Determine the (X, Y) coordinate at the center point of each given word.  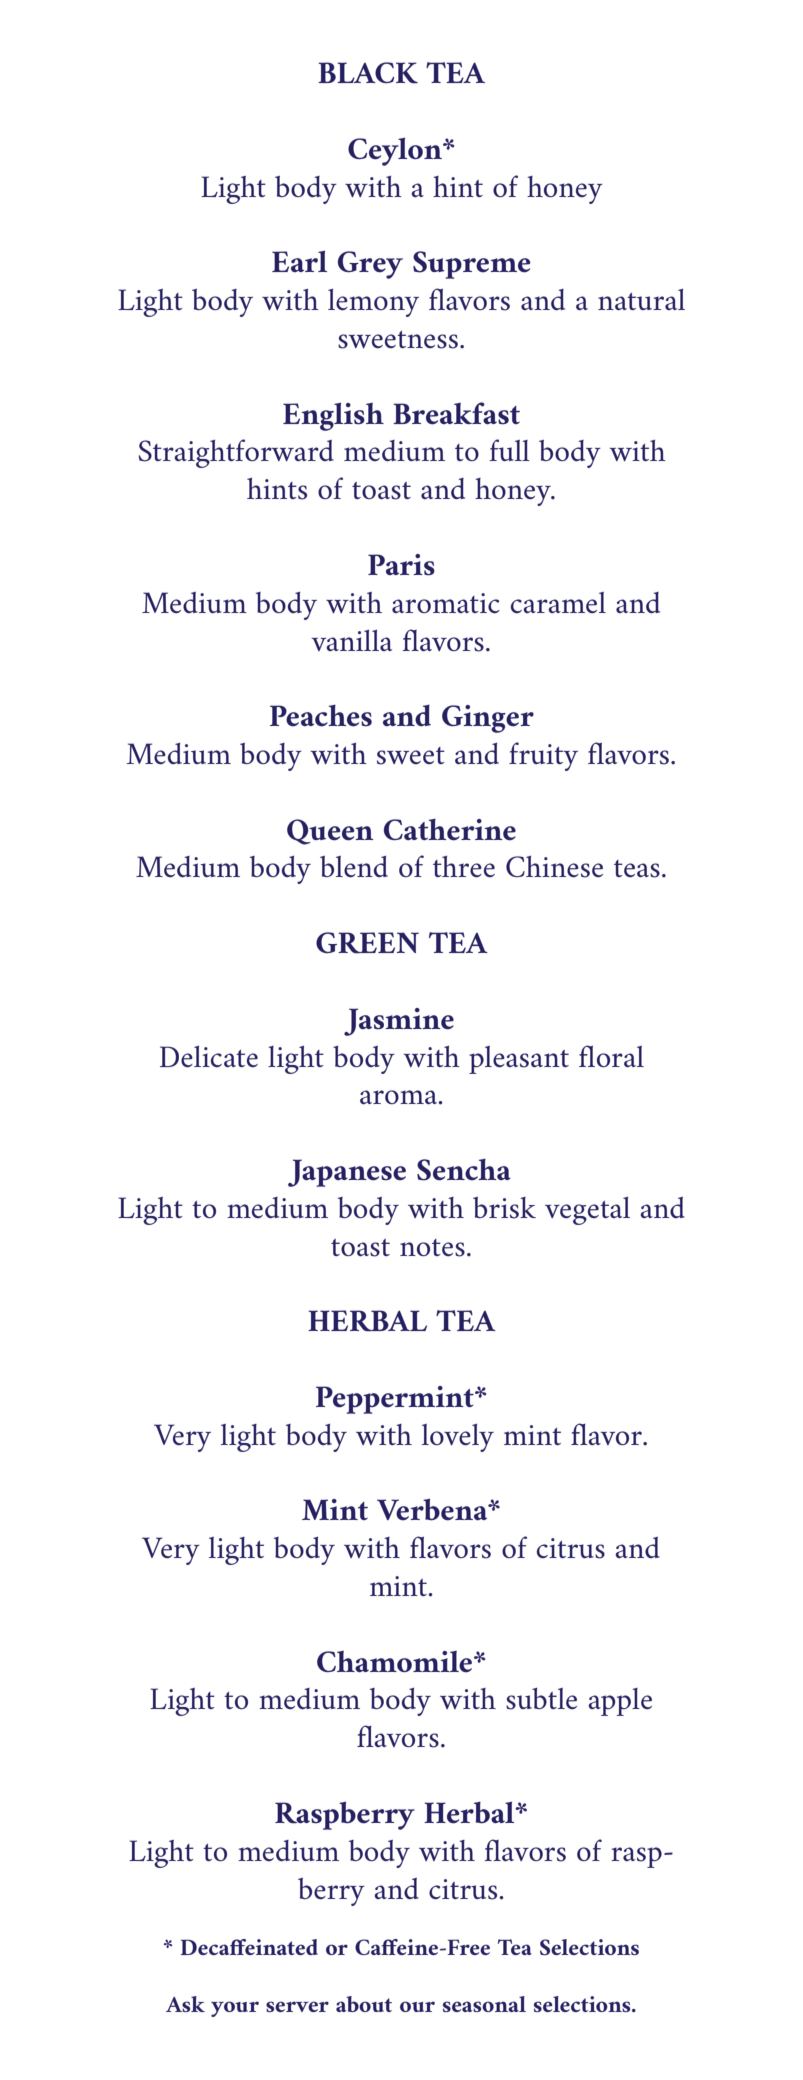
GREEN (367, 943)
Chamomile (396, 1662)
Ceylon (396, 151)
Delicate (209, 1057)
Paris (401, 565)
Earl (299, 261)
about (364, 2004)
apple (620, 1702)
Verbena (433, 1509)
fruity (543, 756)
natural (641, 299)
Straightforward (236, 453)
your (235, 2009)
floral (611, 1056)
